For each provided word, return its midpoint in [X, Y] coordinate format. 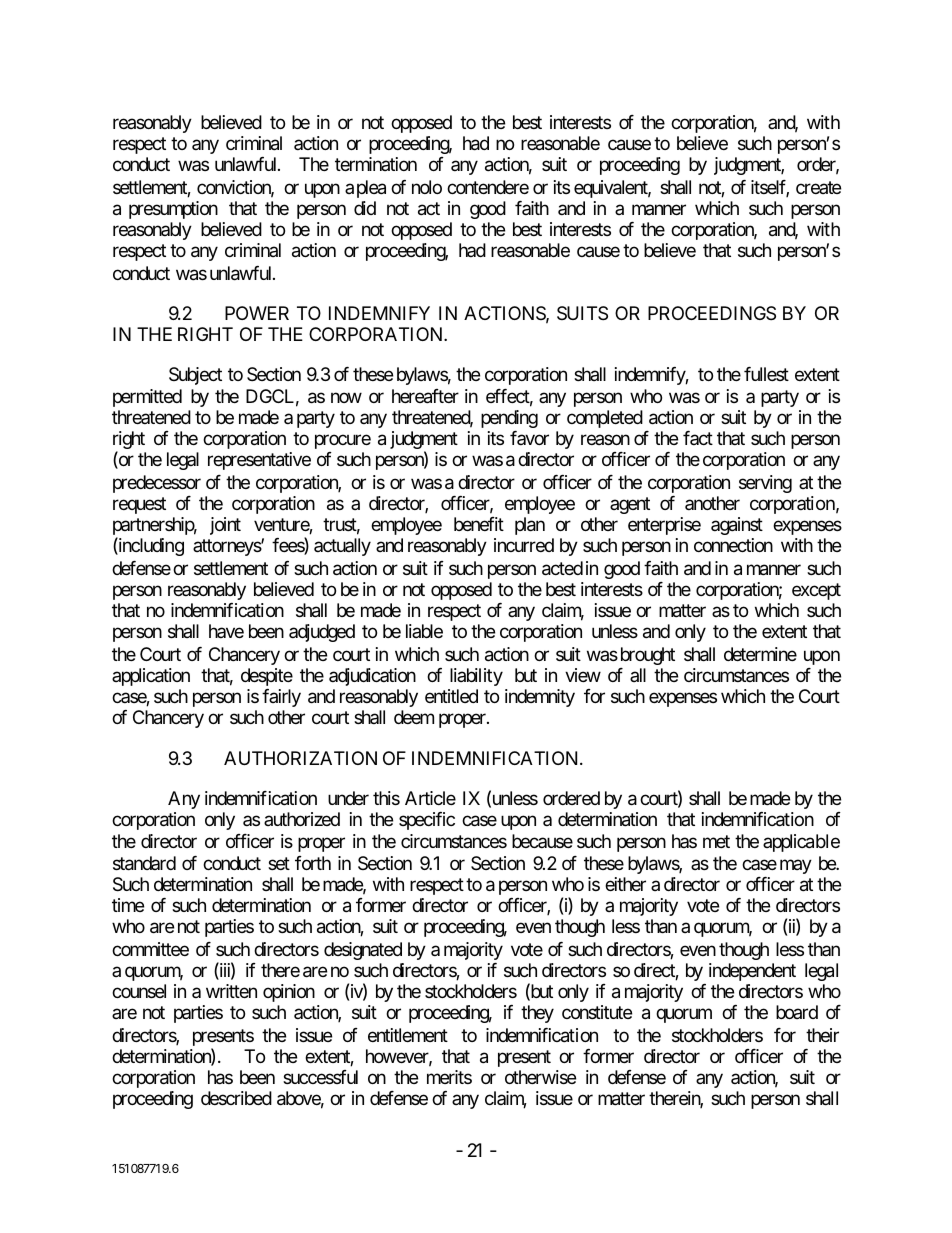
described [236, 1098]
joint [225, 526]
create [818, 187]
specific [427, 821]
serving [765, 484]
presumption [173, 210]
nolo [427, 187]
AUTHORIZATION [300, 758]
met [716, 841]
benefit [479, 524]
